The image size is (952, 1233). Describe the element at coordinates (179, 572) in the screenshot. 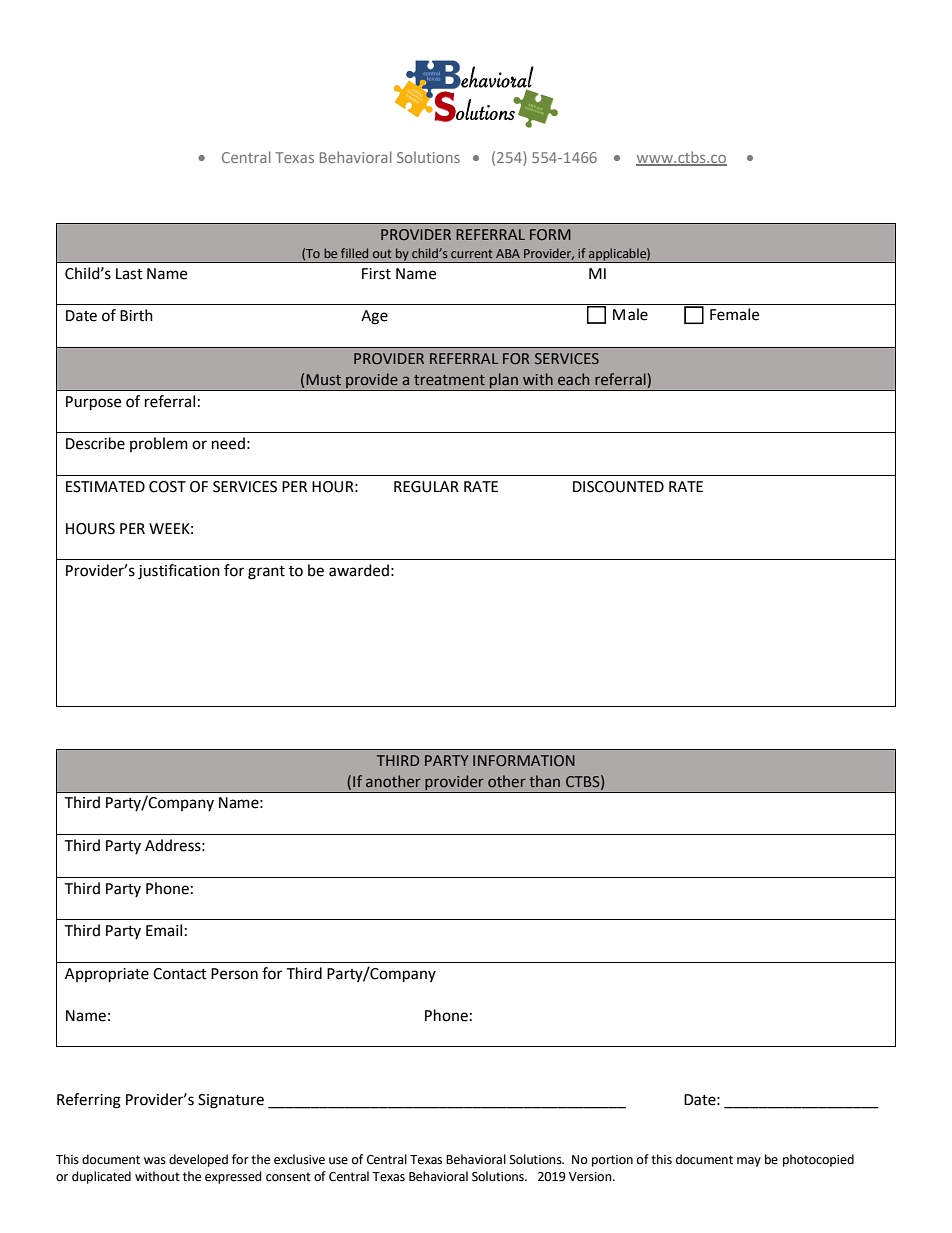

I see `justification` at that location.
